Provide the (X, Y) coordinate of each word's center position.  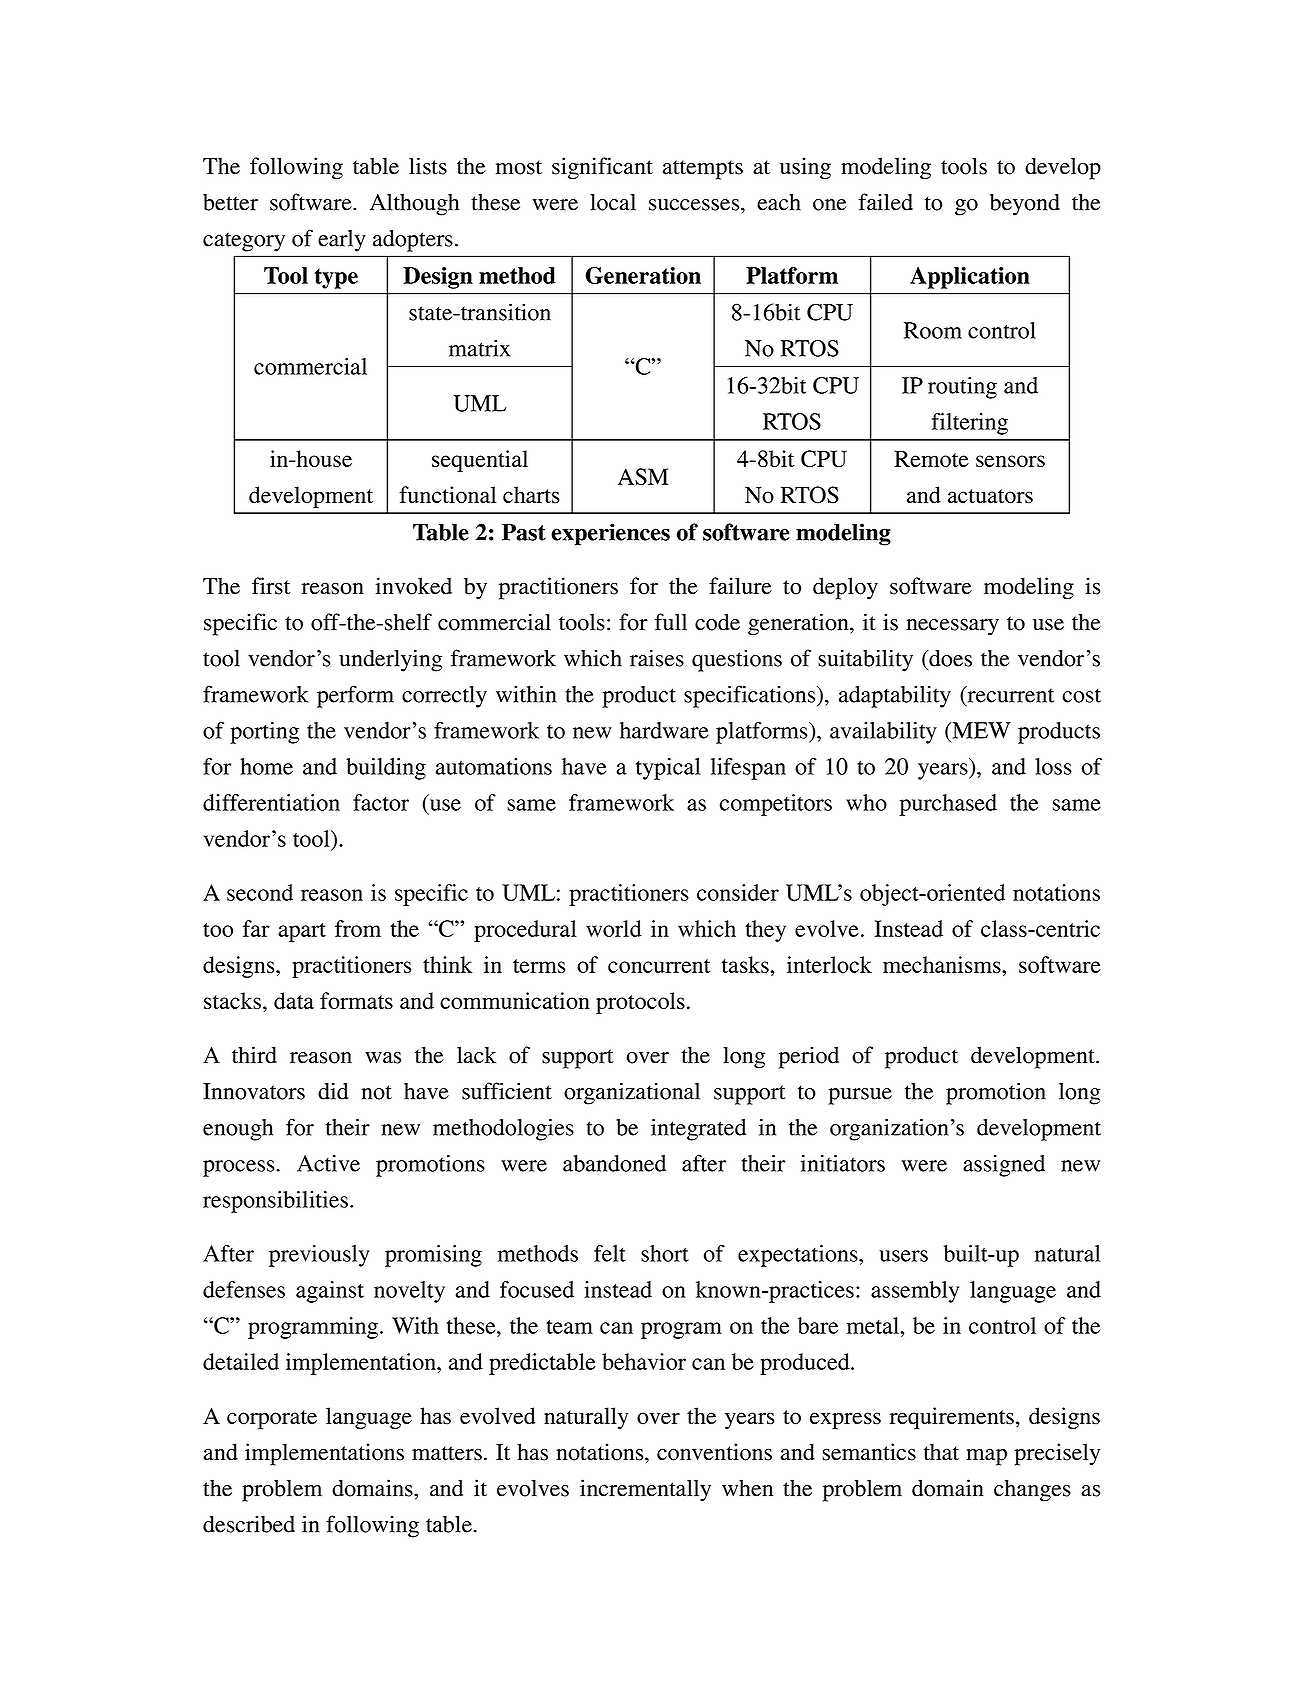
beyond (1025, 205)
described (249, 1524)
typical (668, 769)
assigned (1004, 1166)
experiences (610, 534)
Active (328, 1163)
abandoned (614, 1163)
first (271, 586)
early (342, 241)
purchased (948, 805)
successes (695, 205)
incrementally (645, 1490)
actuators (990, 496)
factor (381, 802)
